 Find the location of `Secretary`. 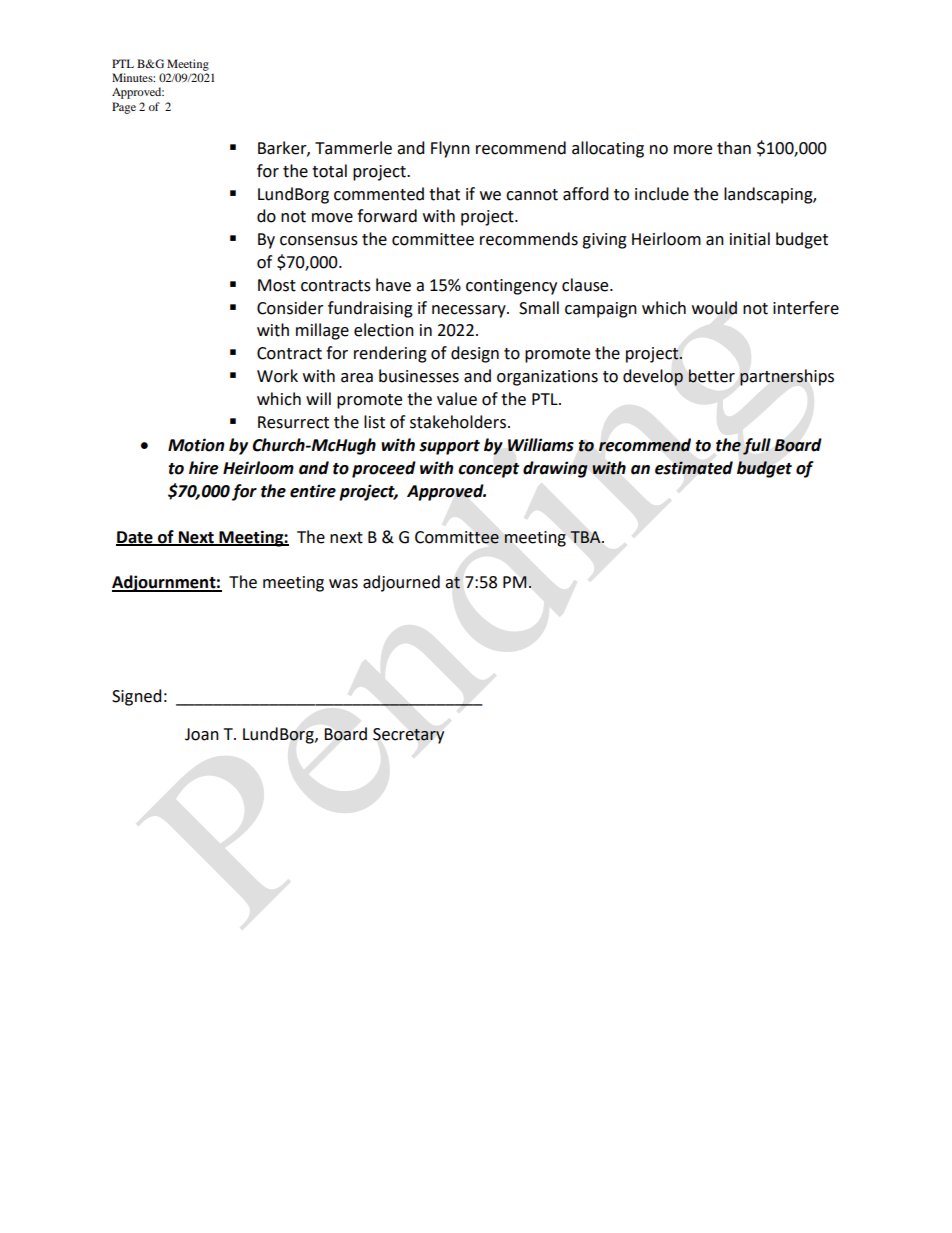

Secretary is located at coordinates (408, 736).
